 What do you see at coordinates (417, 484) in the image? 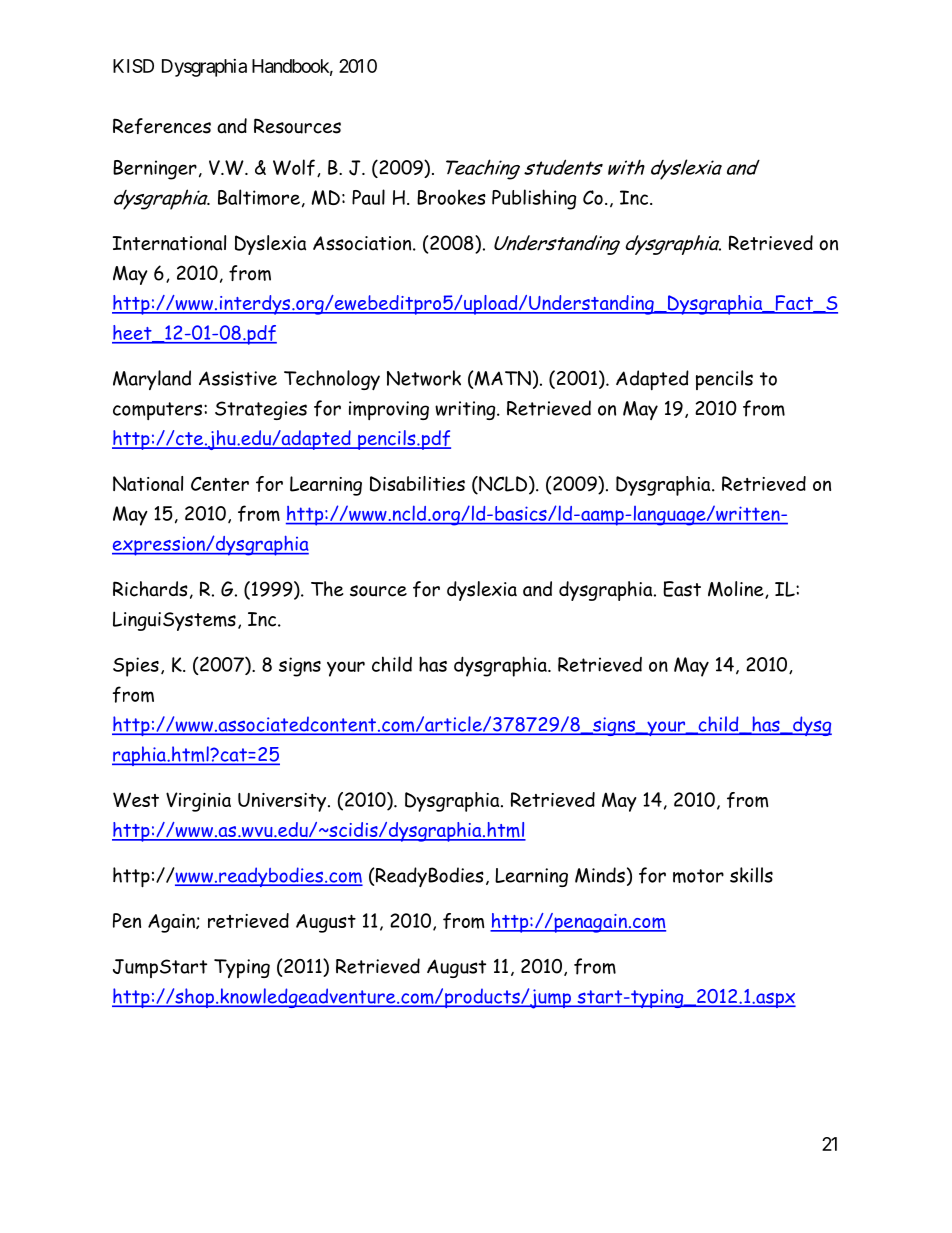
I see `Disabilities` at bounding box center [417, 484].
